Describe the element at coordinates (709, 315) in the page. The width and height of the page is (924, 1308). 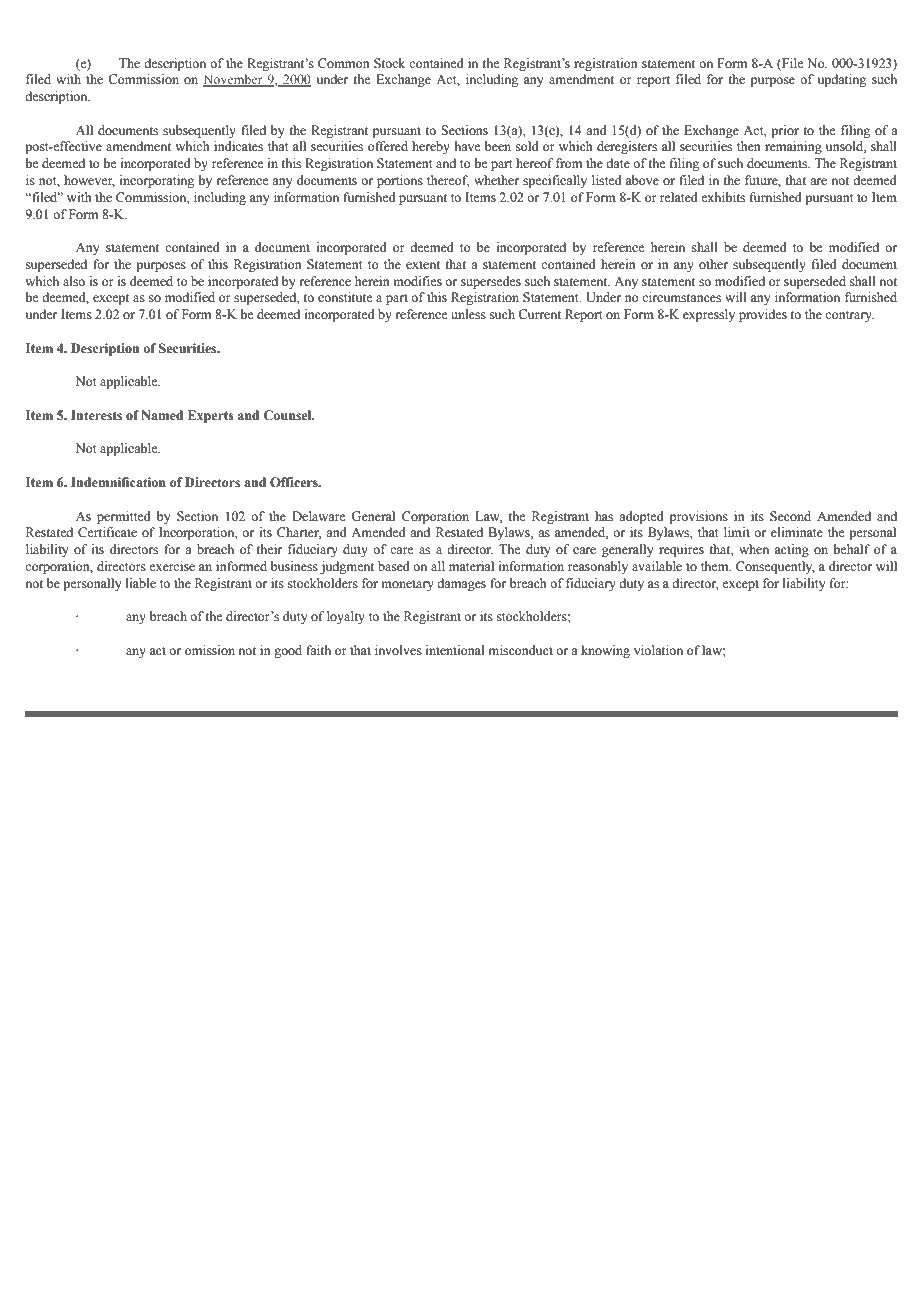
I see `expressly` at that location.
